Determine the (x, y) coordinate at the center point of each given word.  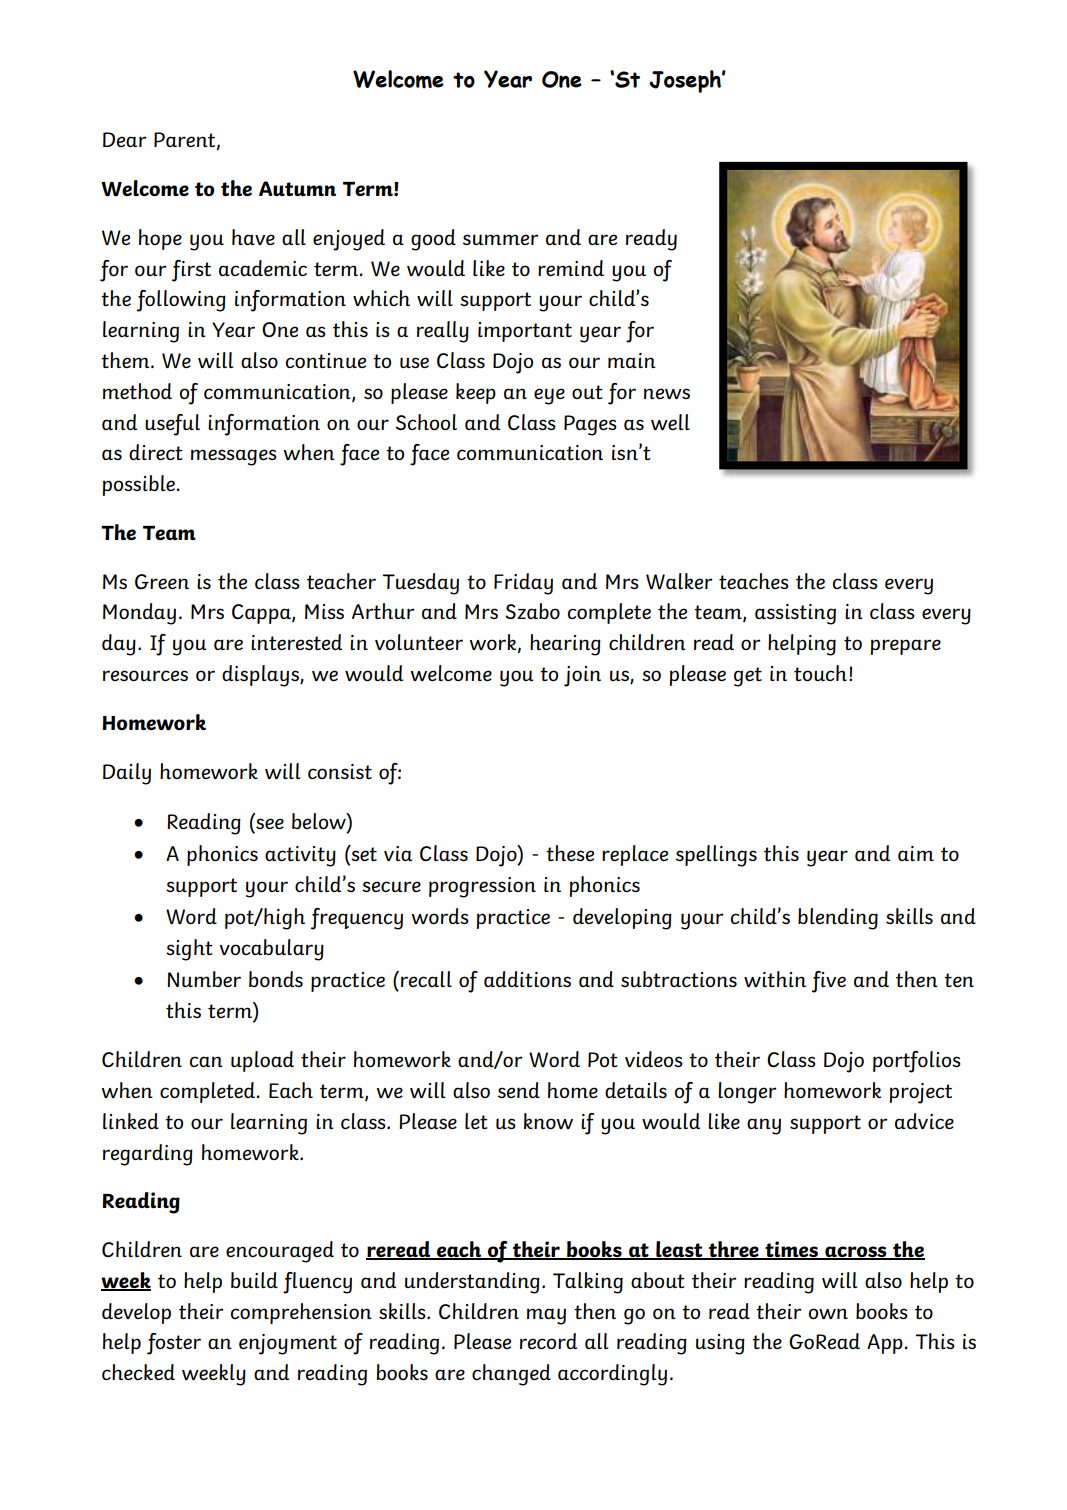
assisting (795, 614)
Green (162, 581)
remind (571, 268)
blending (838, 919)
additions (527, 979)
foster (174, 1344)
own (828, 1313)
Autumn (297, 188)
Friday (523, 584)
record (548, 1341)
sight (189, 950)
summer (501, 239)
